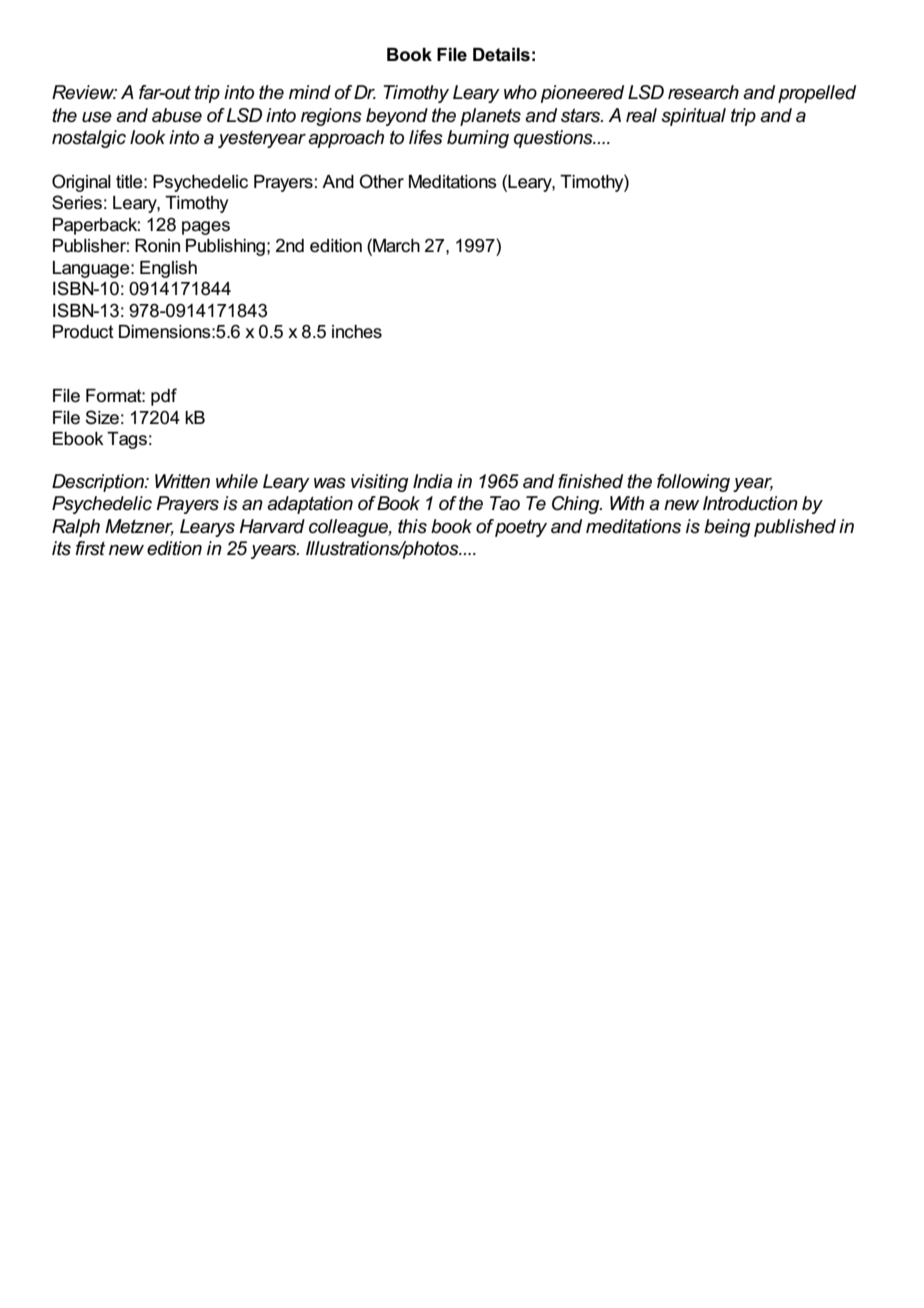 Image resolution: width=924 pixels, height=1308 pixels. Describe the element at coordinates (90, 548) in the screenshot. I see `first` at that location.
